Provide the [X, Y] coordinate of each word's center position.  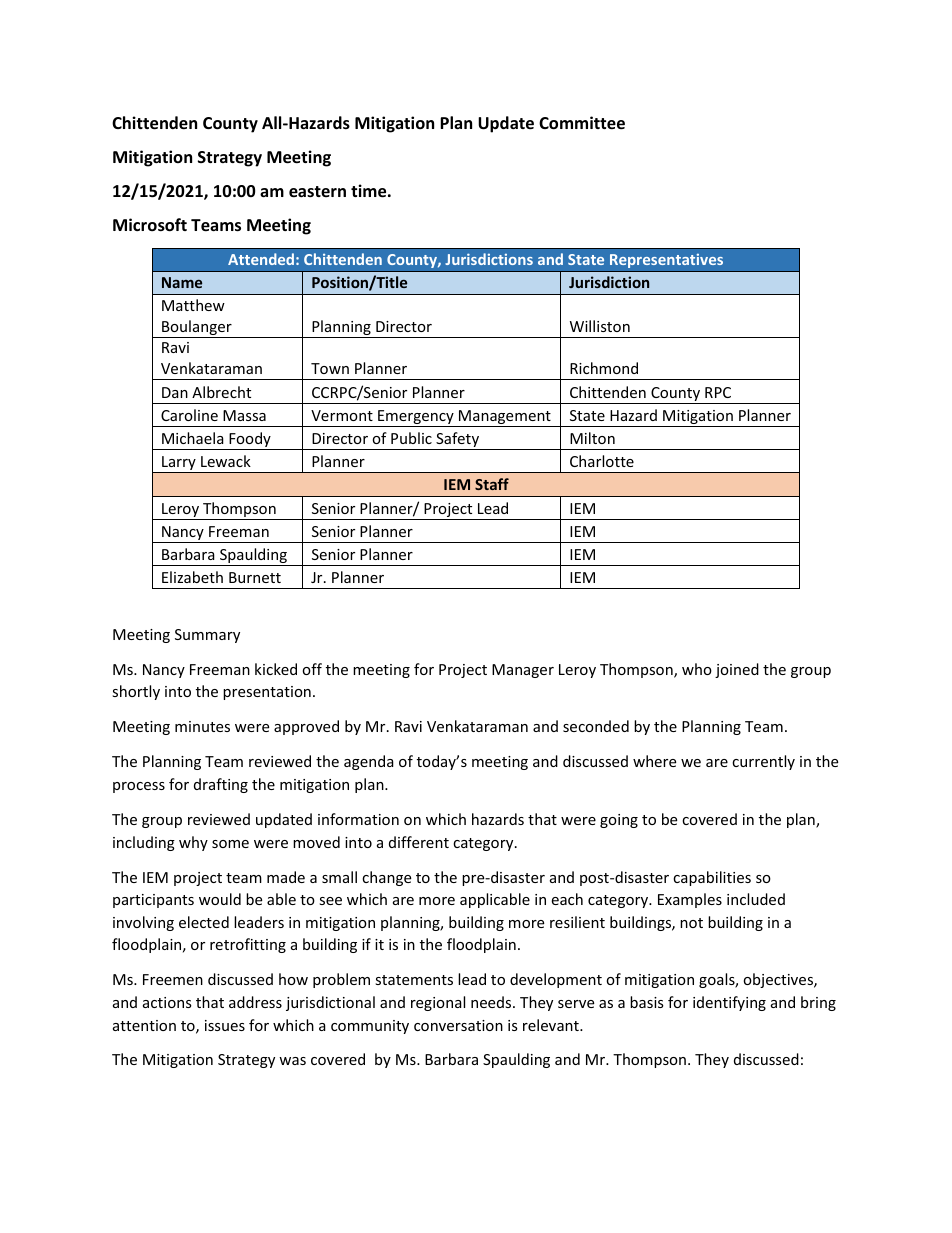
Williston [600, 326]
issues [225, 1025]
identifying [729, 1003]
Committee [582, 123]
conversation [458, 1025]
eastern [317, 192]
